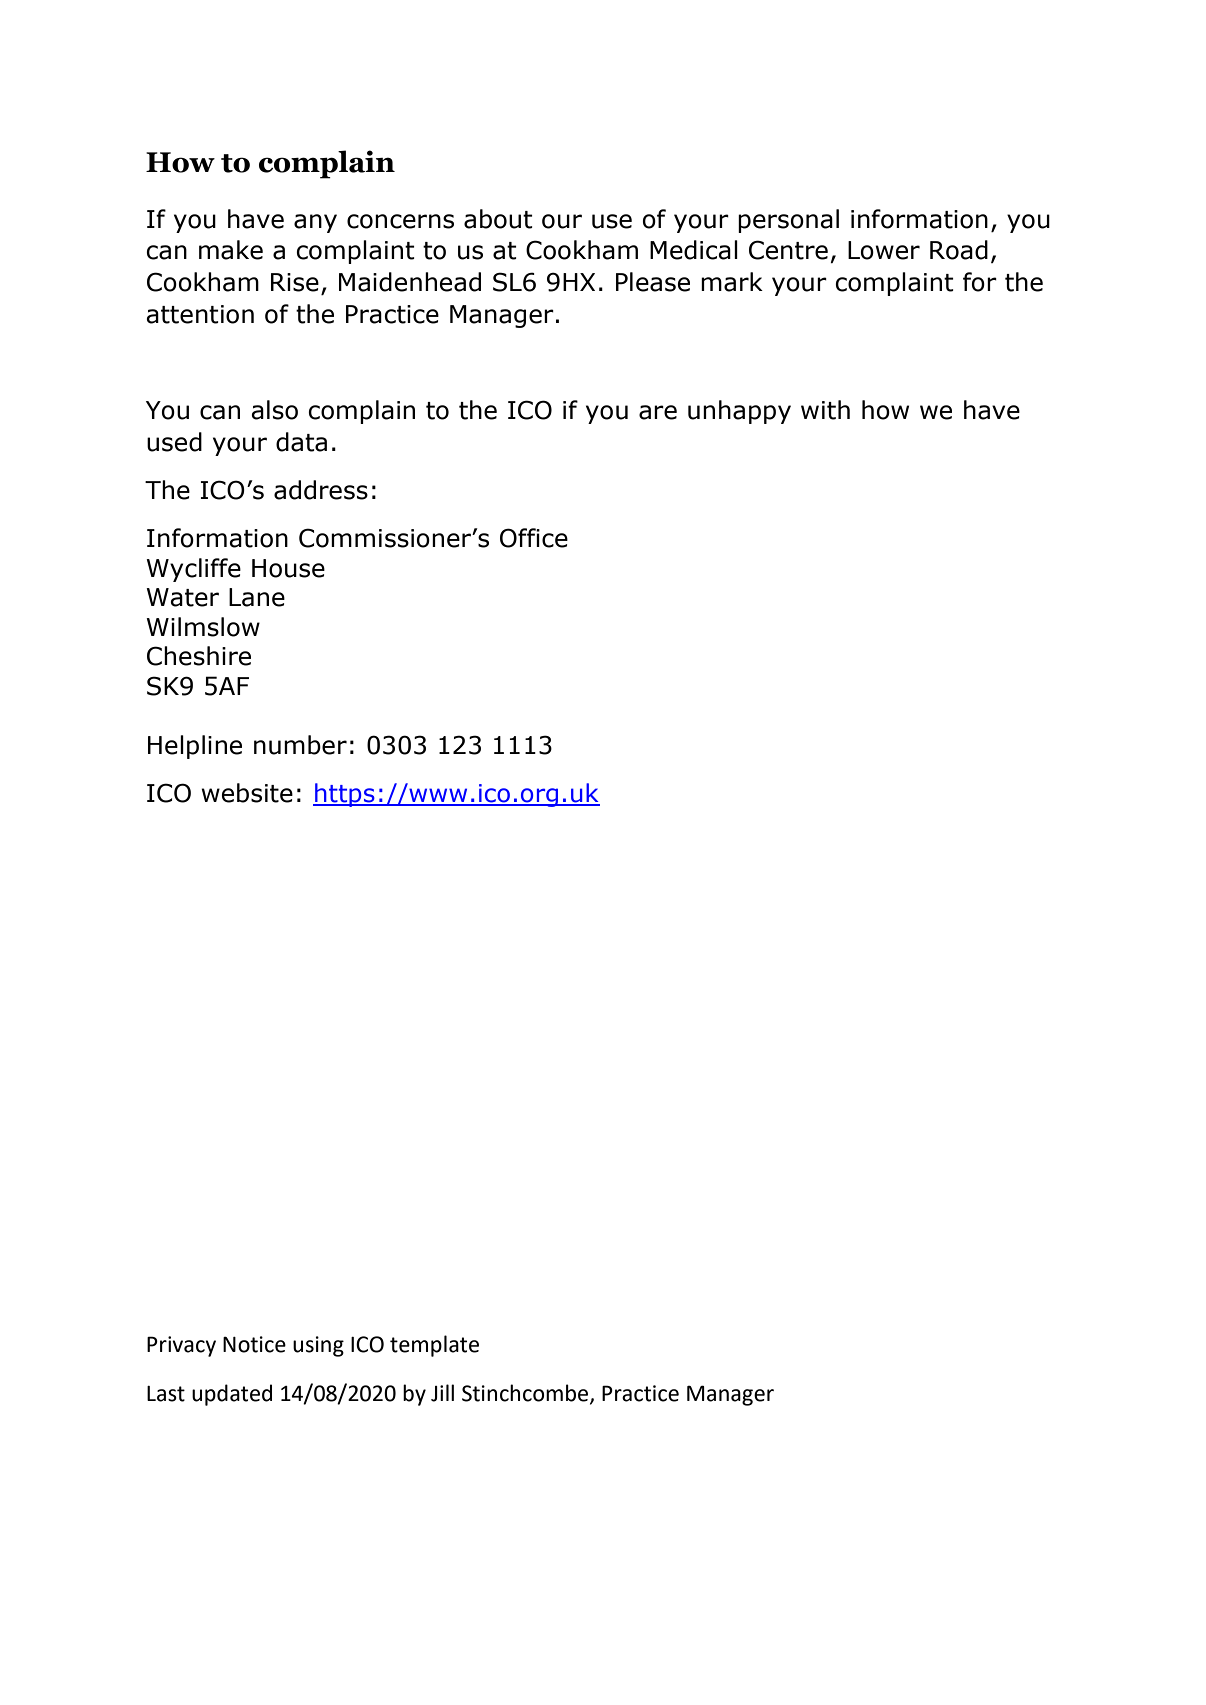  What do you see at coordinates (739, 412) in the document?
I see `unhappy` at bounding box center [739, 412].
